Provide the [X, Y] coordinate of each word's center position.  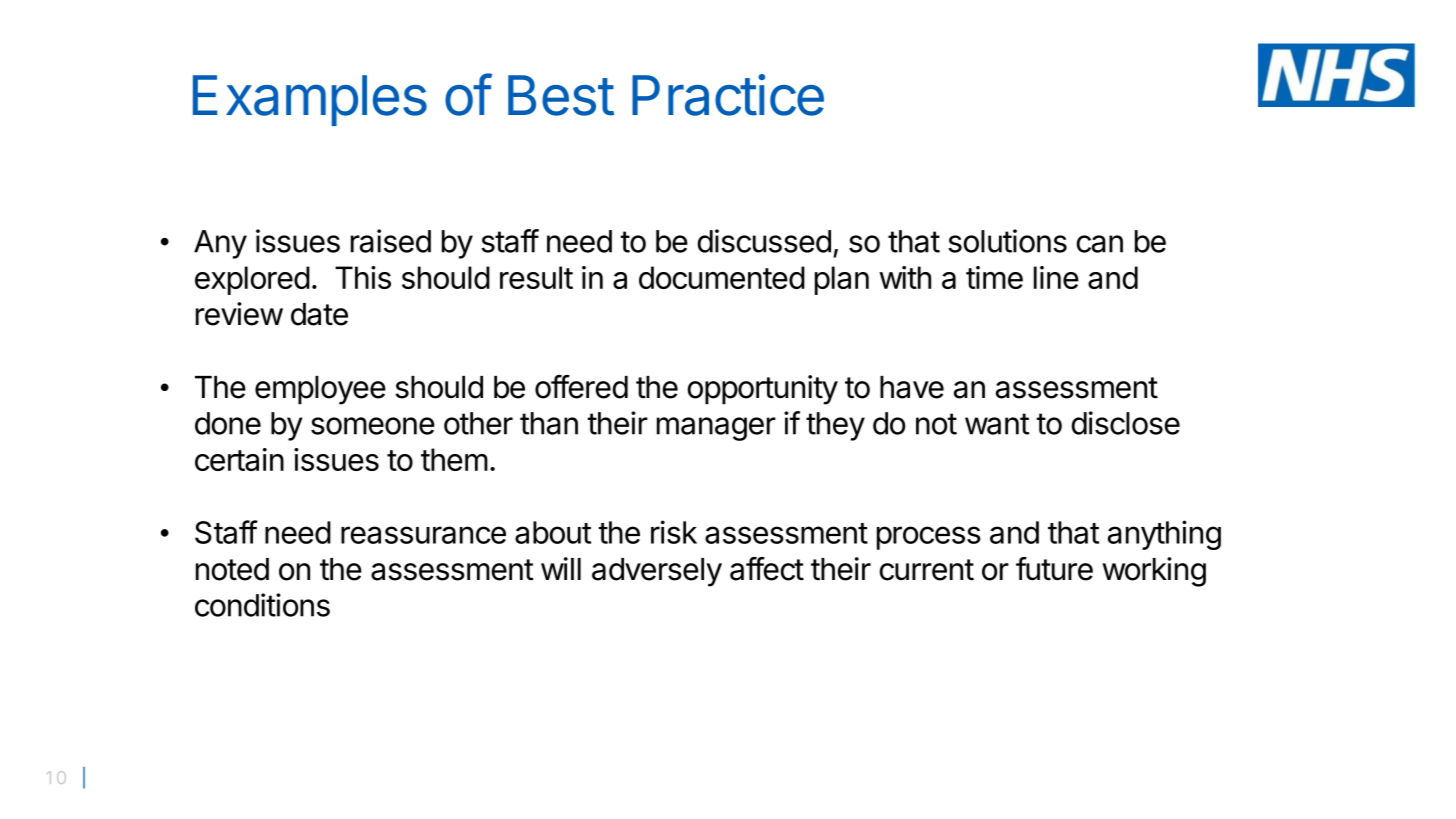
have [912, 387]
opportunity [762, 390]
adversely [657, 572]
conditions [262, 605]
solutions [1007, 241]
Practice [728, 95]
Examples [310, 100]
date [319, 314]
